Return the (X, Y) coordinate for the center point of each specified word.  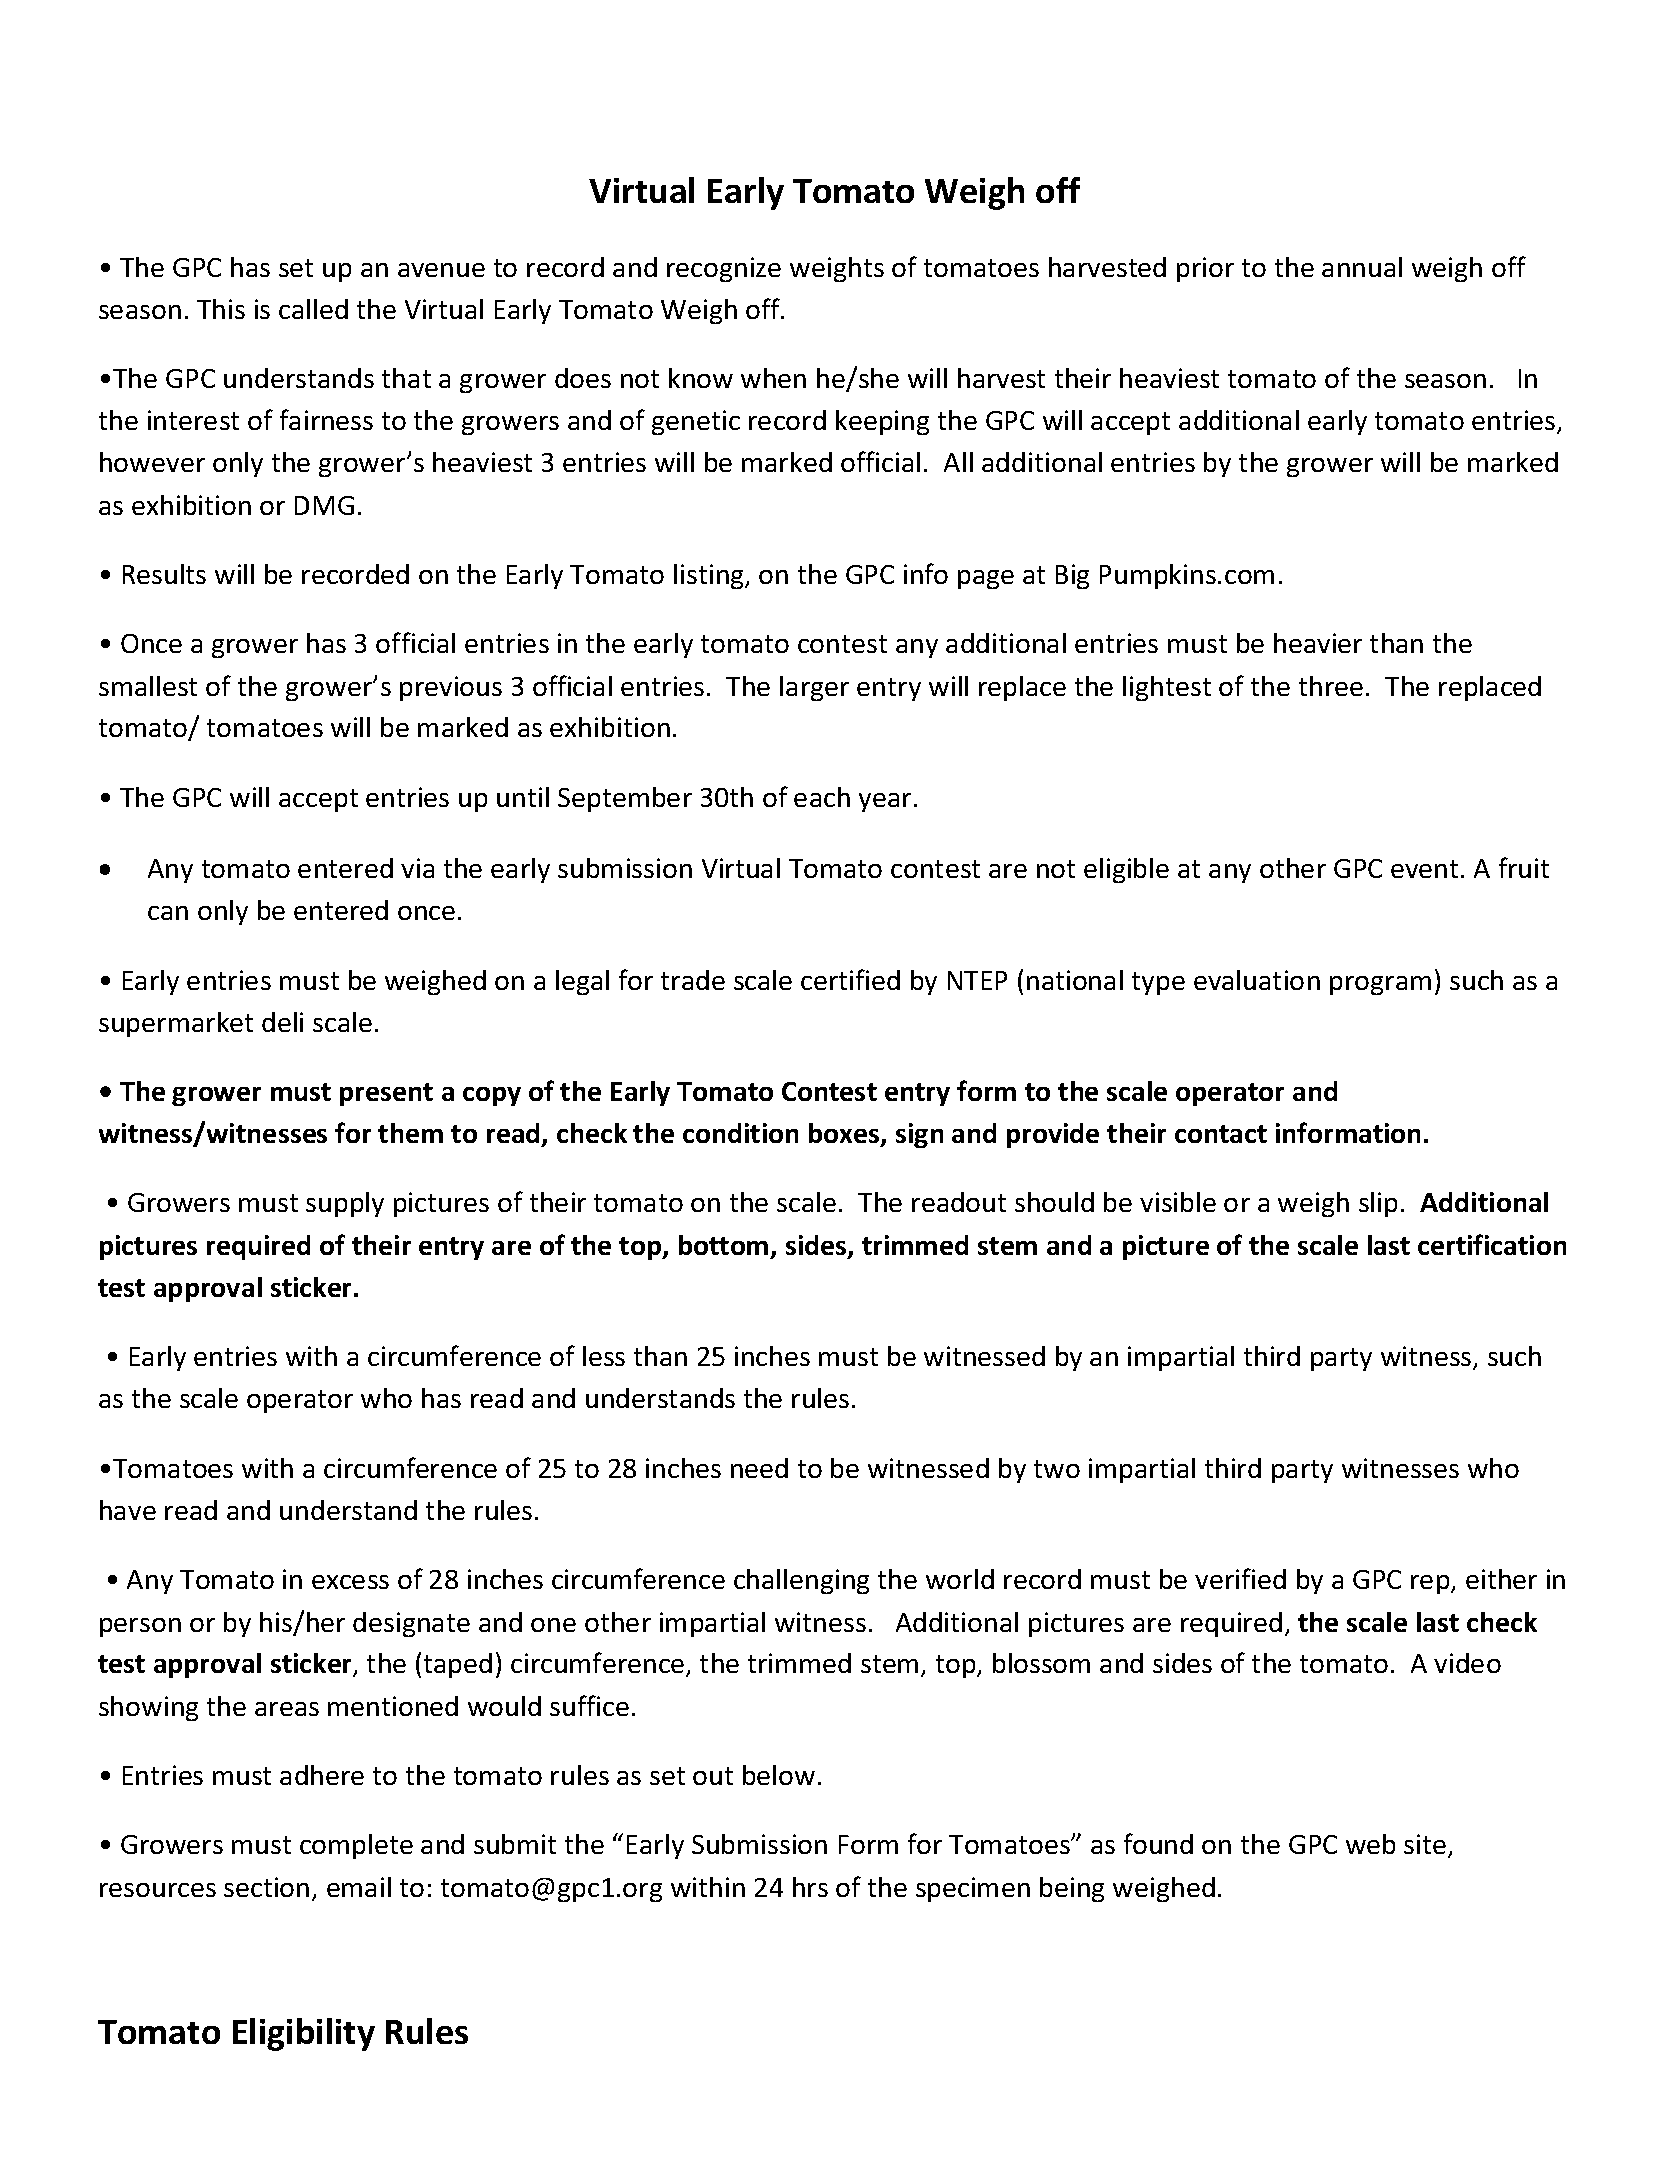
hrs (810, 1887)
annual (1362, 267)
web (1370, 1844)
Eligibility (304, 2034)
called (313, 309)
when (773, 378)
